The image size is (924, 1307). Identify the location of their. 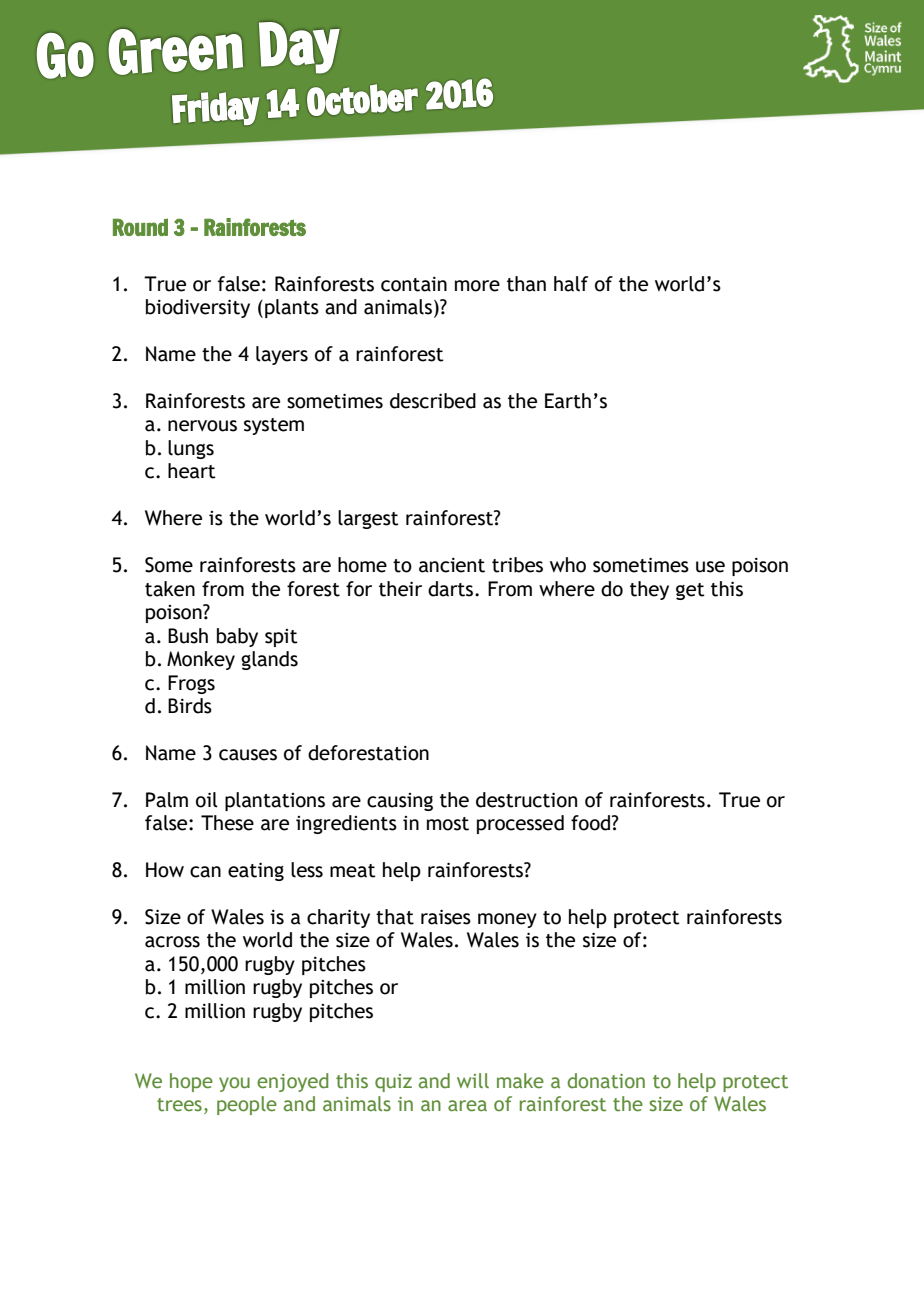
(400, 589).
